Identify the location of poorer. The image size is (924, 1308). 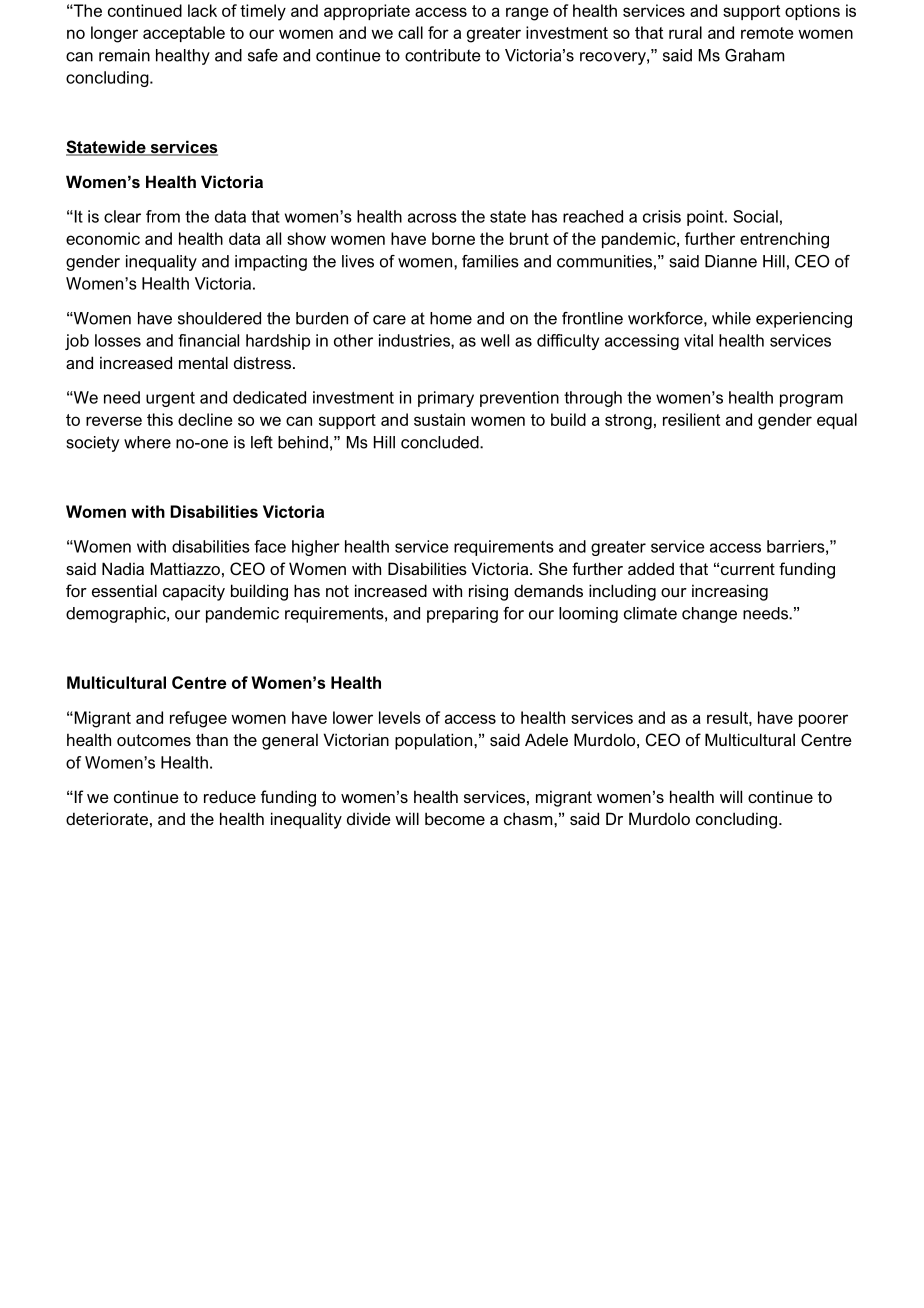
(823, 720).
